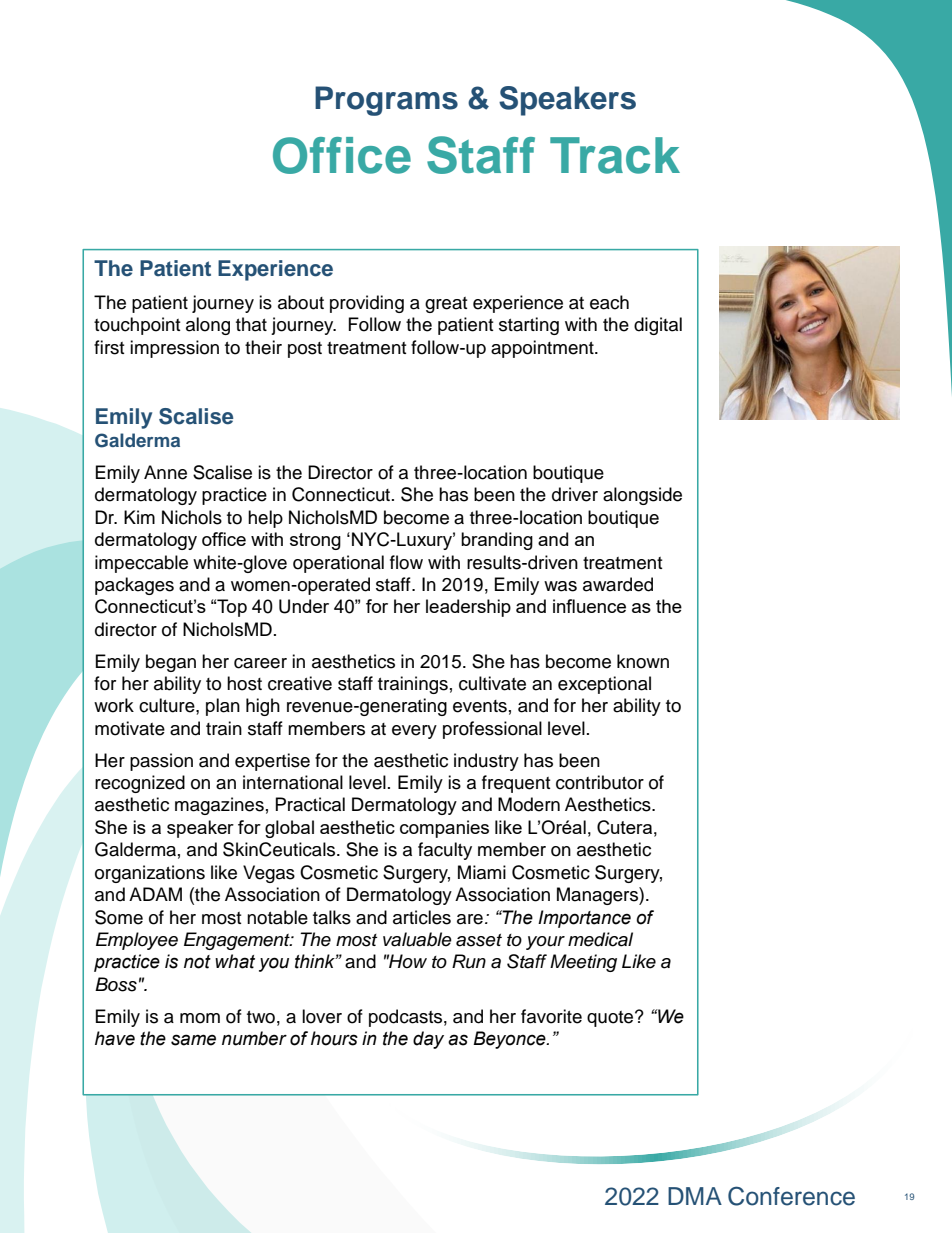 This page has height=1233, width=952. What do you see at coordinates (386, 101) in the page?
I see `Programs` at bounding box center [386, 101].
